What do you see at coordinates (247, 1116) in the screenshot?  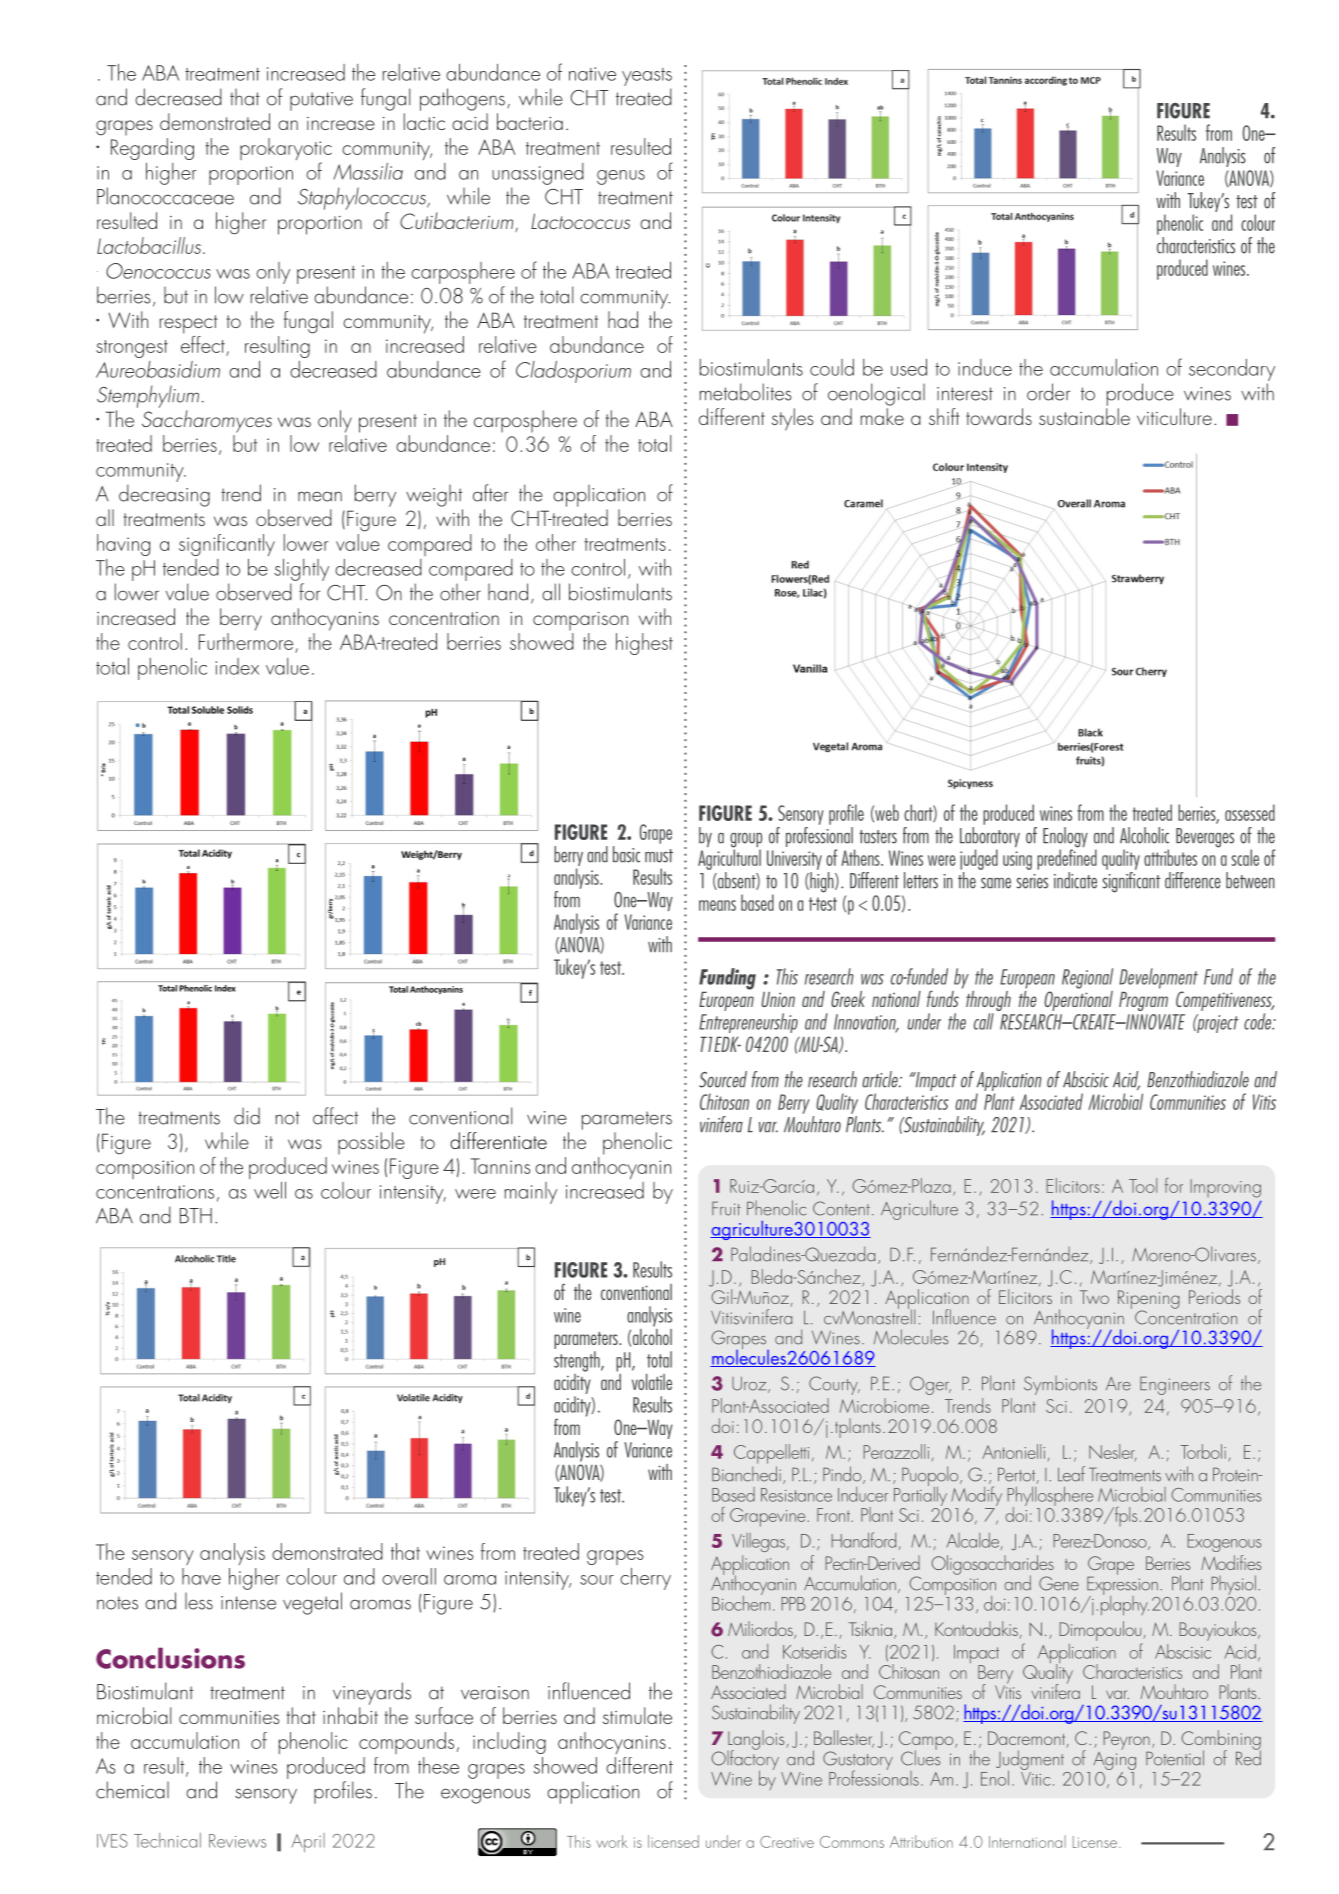 I see `did` at bounding box center [247, 1116].
